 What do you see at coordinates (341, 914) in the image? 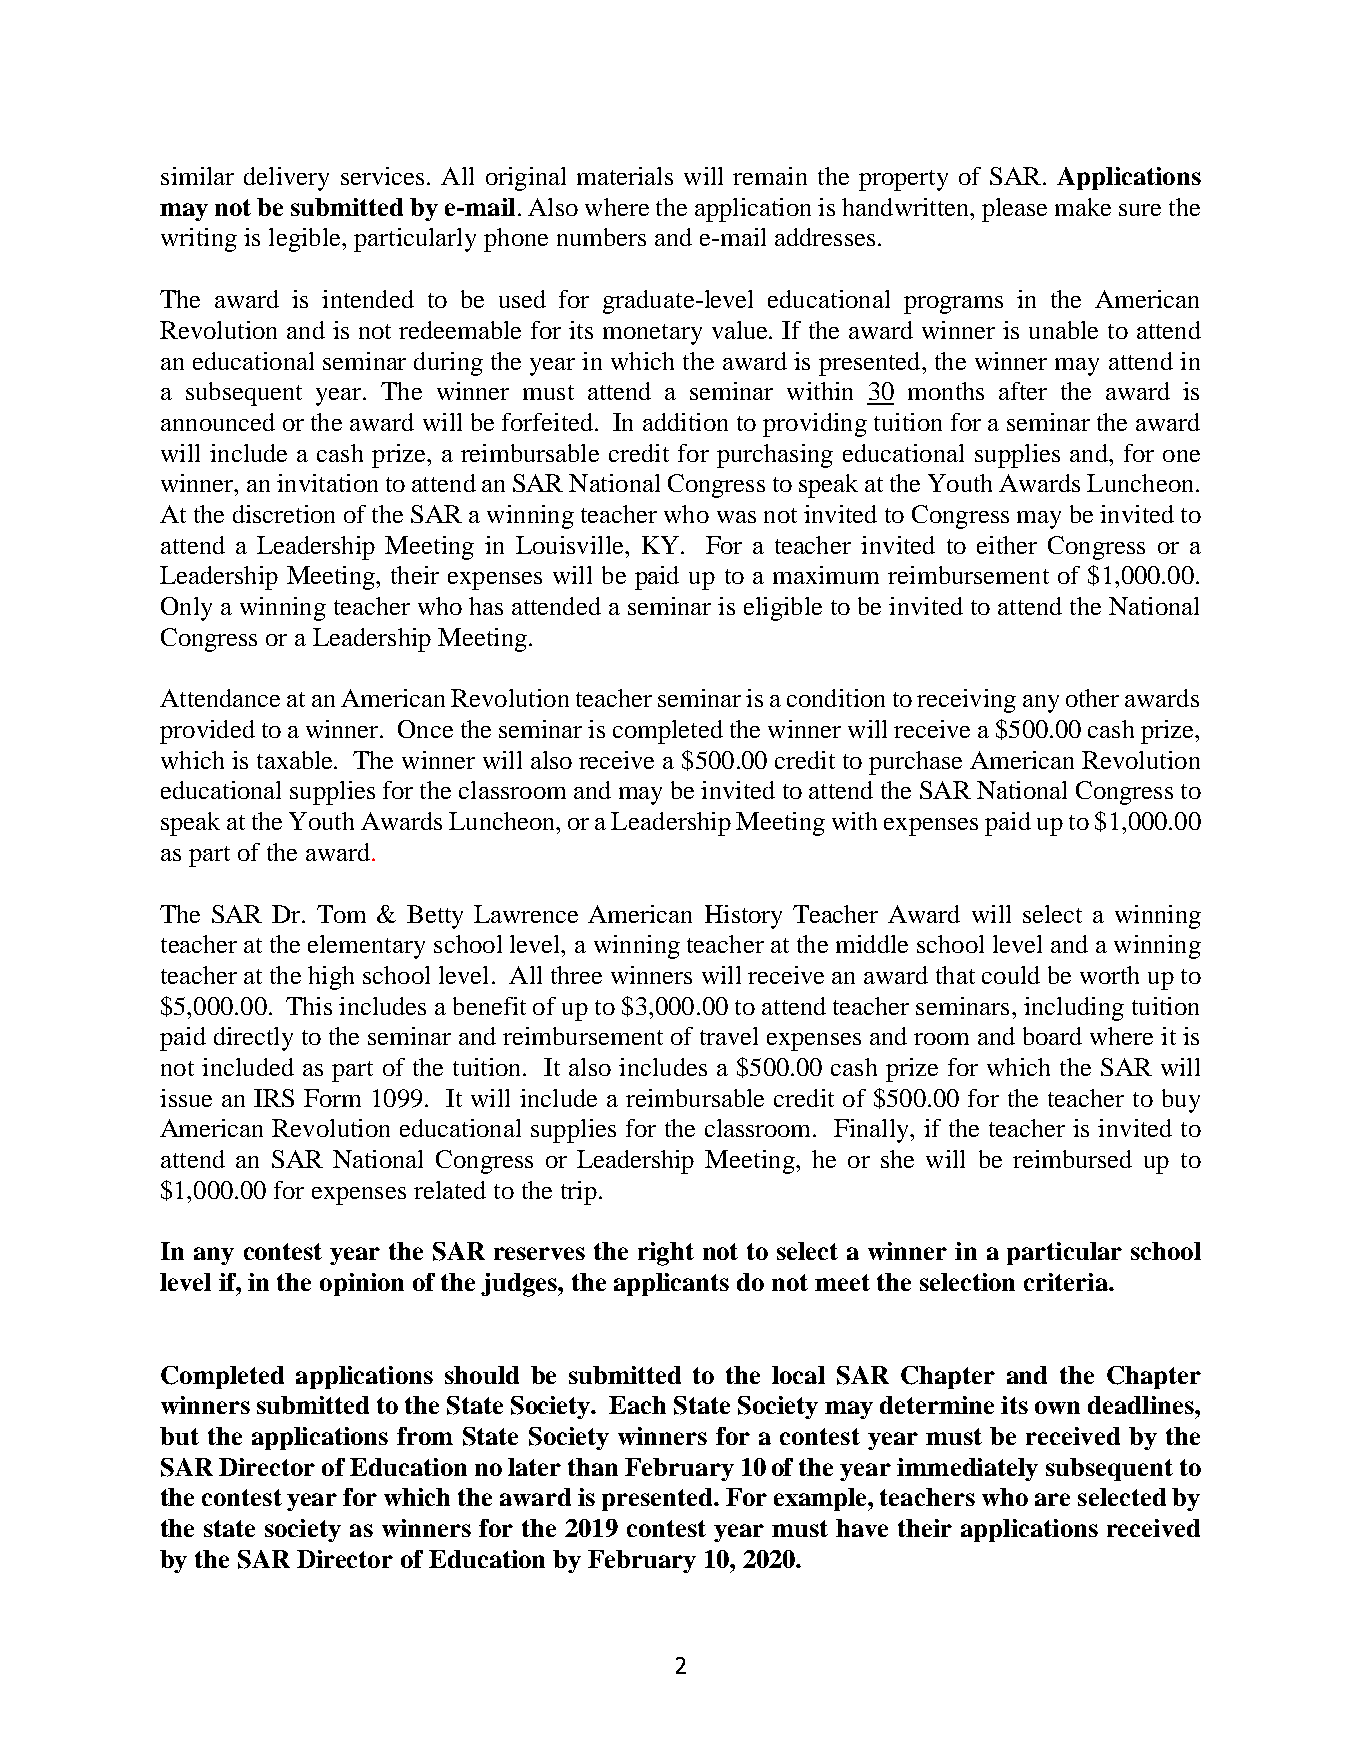
I see `Tom` at bounding box center [341, 914].
